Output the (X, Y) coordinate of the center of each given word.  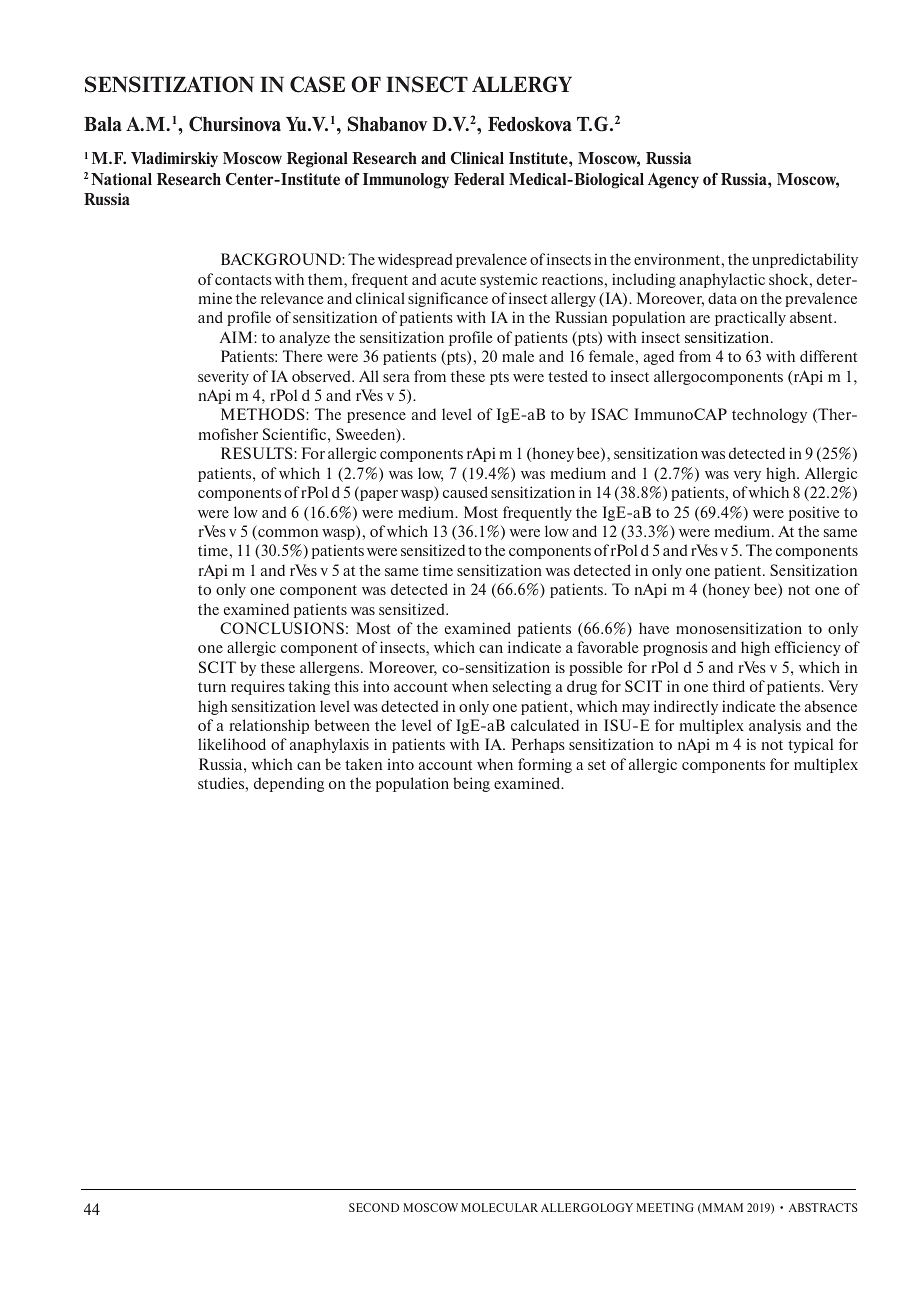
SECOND (374, 1207)
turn (212, 687)
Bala (103, 124)
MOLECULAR (499, 1207)
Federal (479, 179)
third (729, 686)
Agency (673, 181)
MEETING (665, 1207)
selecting (522, 687)
